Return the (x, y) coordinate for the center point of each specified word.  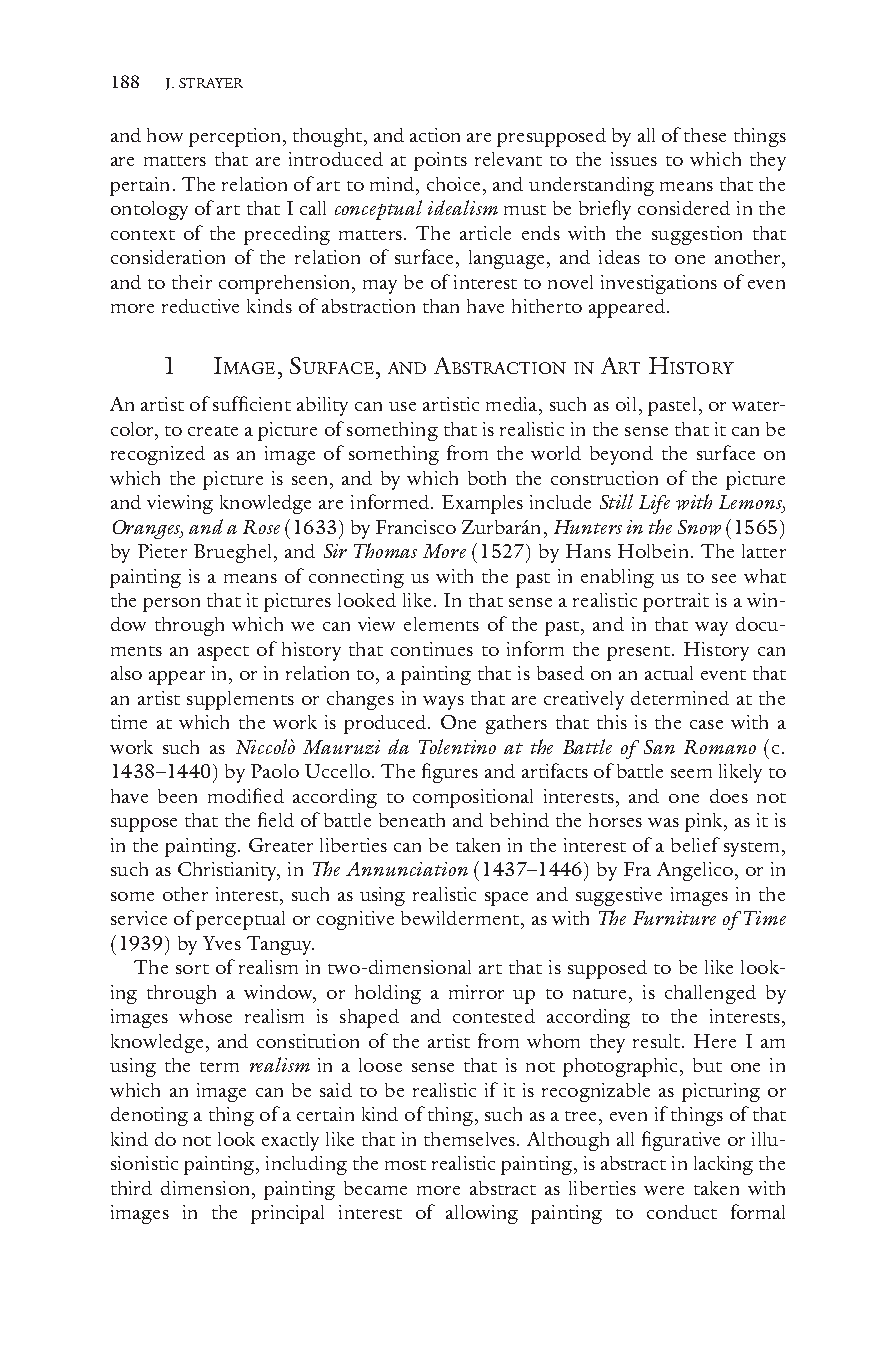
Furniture (674, 918)
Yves (222, 943)
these (705, 135)
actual (669, 673)
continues (432, 649)
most (405, 1165)
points (440, 161)
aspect (223, 653)
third (131, 1188)
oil (626, 404)
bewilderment (461, 918)
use (402, 406)
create (213, 431)
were (664, 1190)
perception (234, 137)
